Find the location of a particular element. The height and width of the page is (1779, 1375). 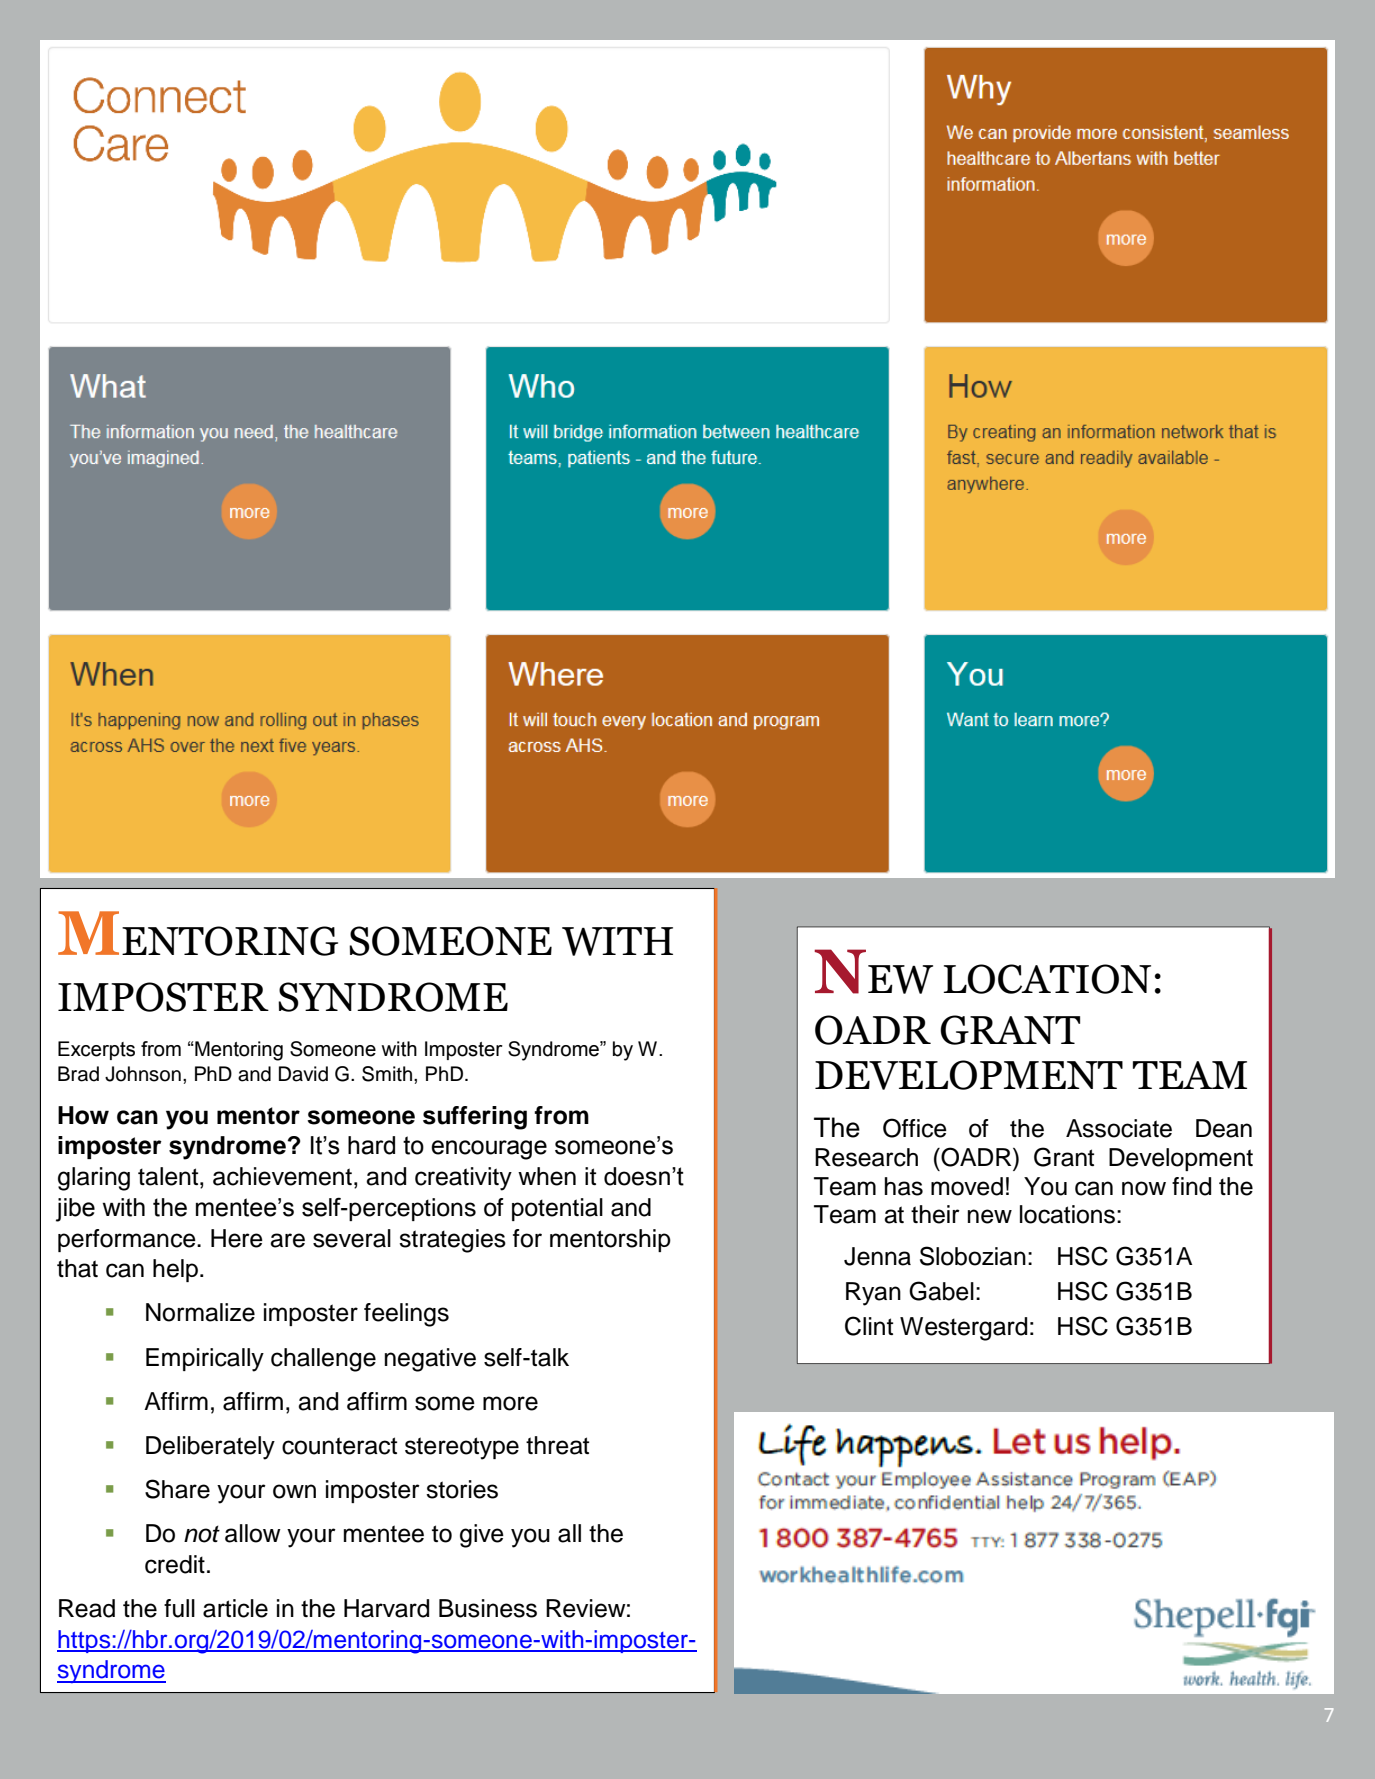

when is located at coordinates (547, 1176).
